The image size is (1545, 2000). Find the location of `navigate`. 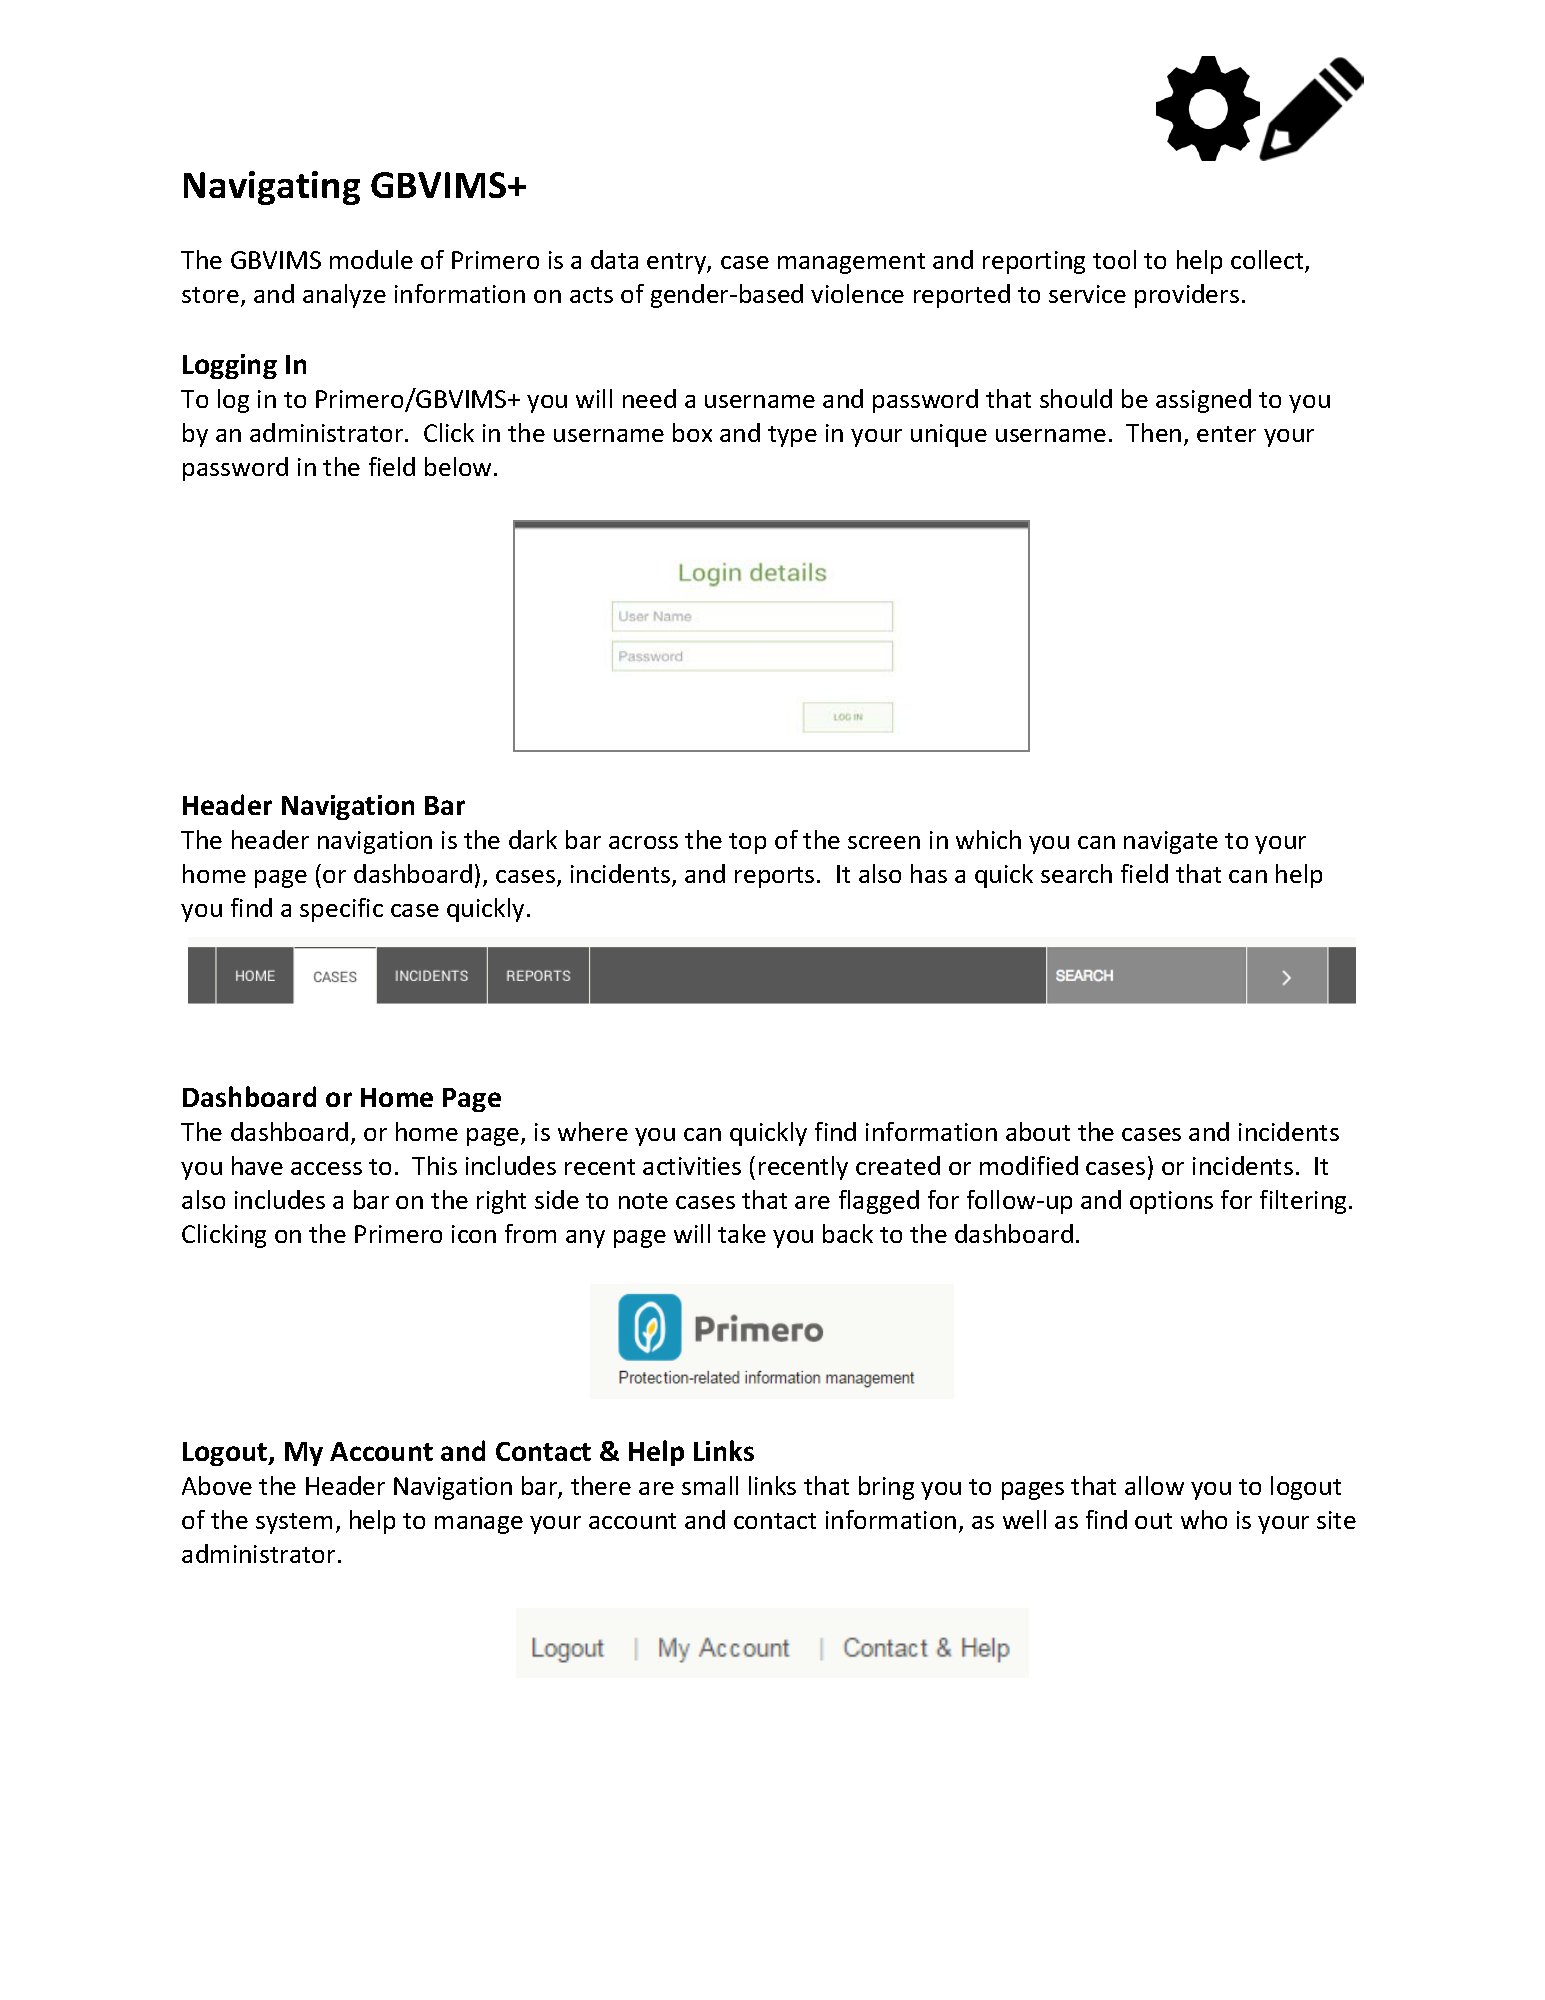

navigate is located at coordinates (1171, 842).
